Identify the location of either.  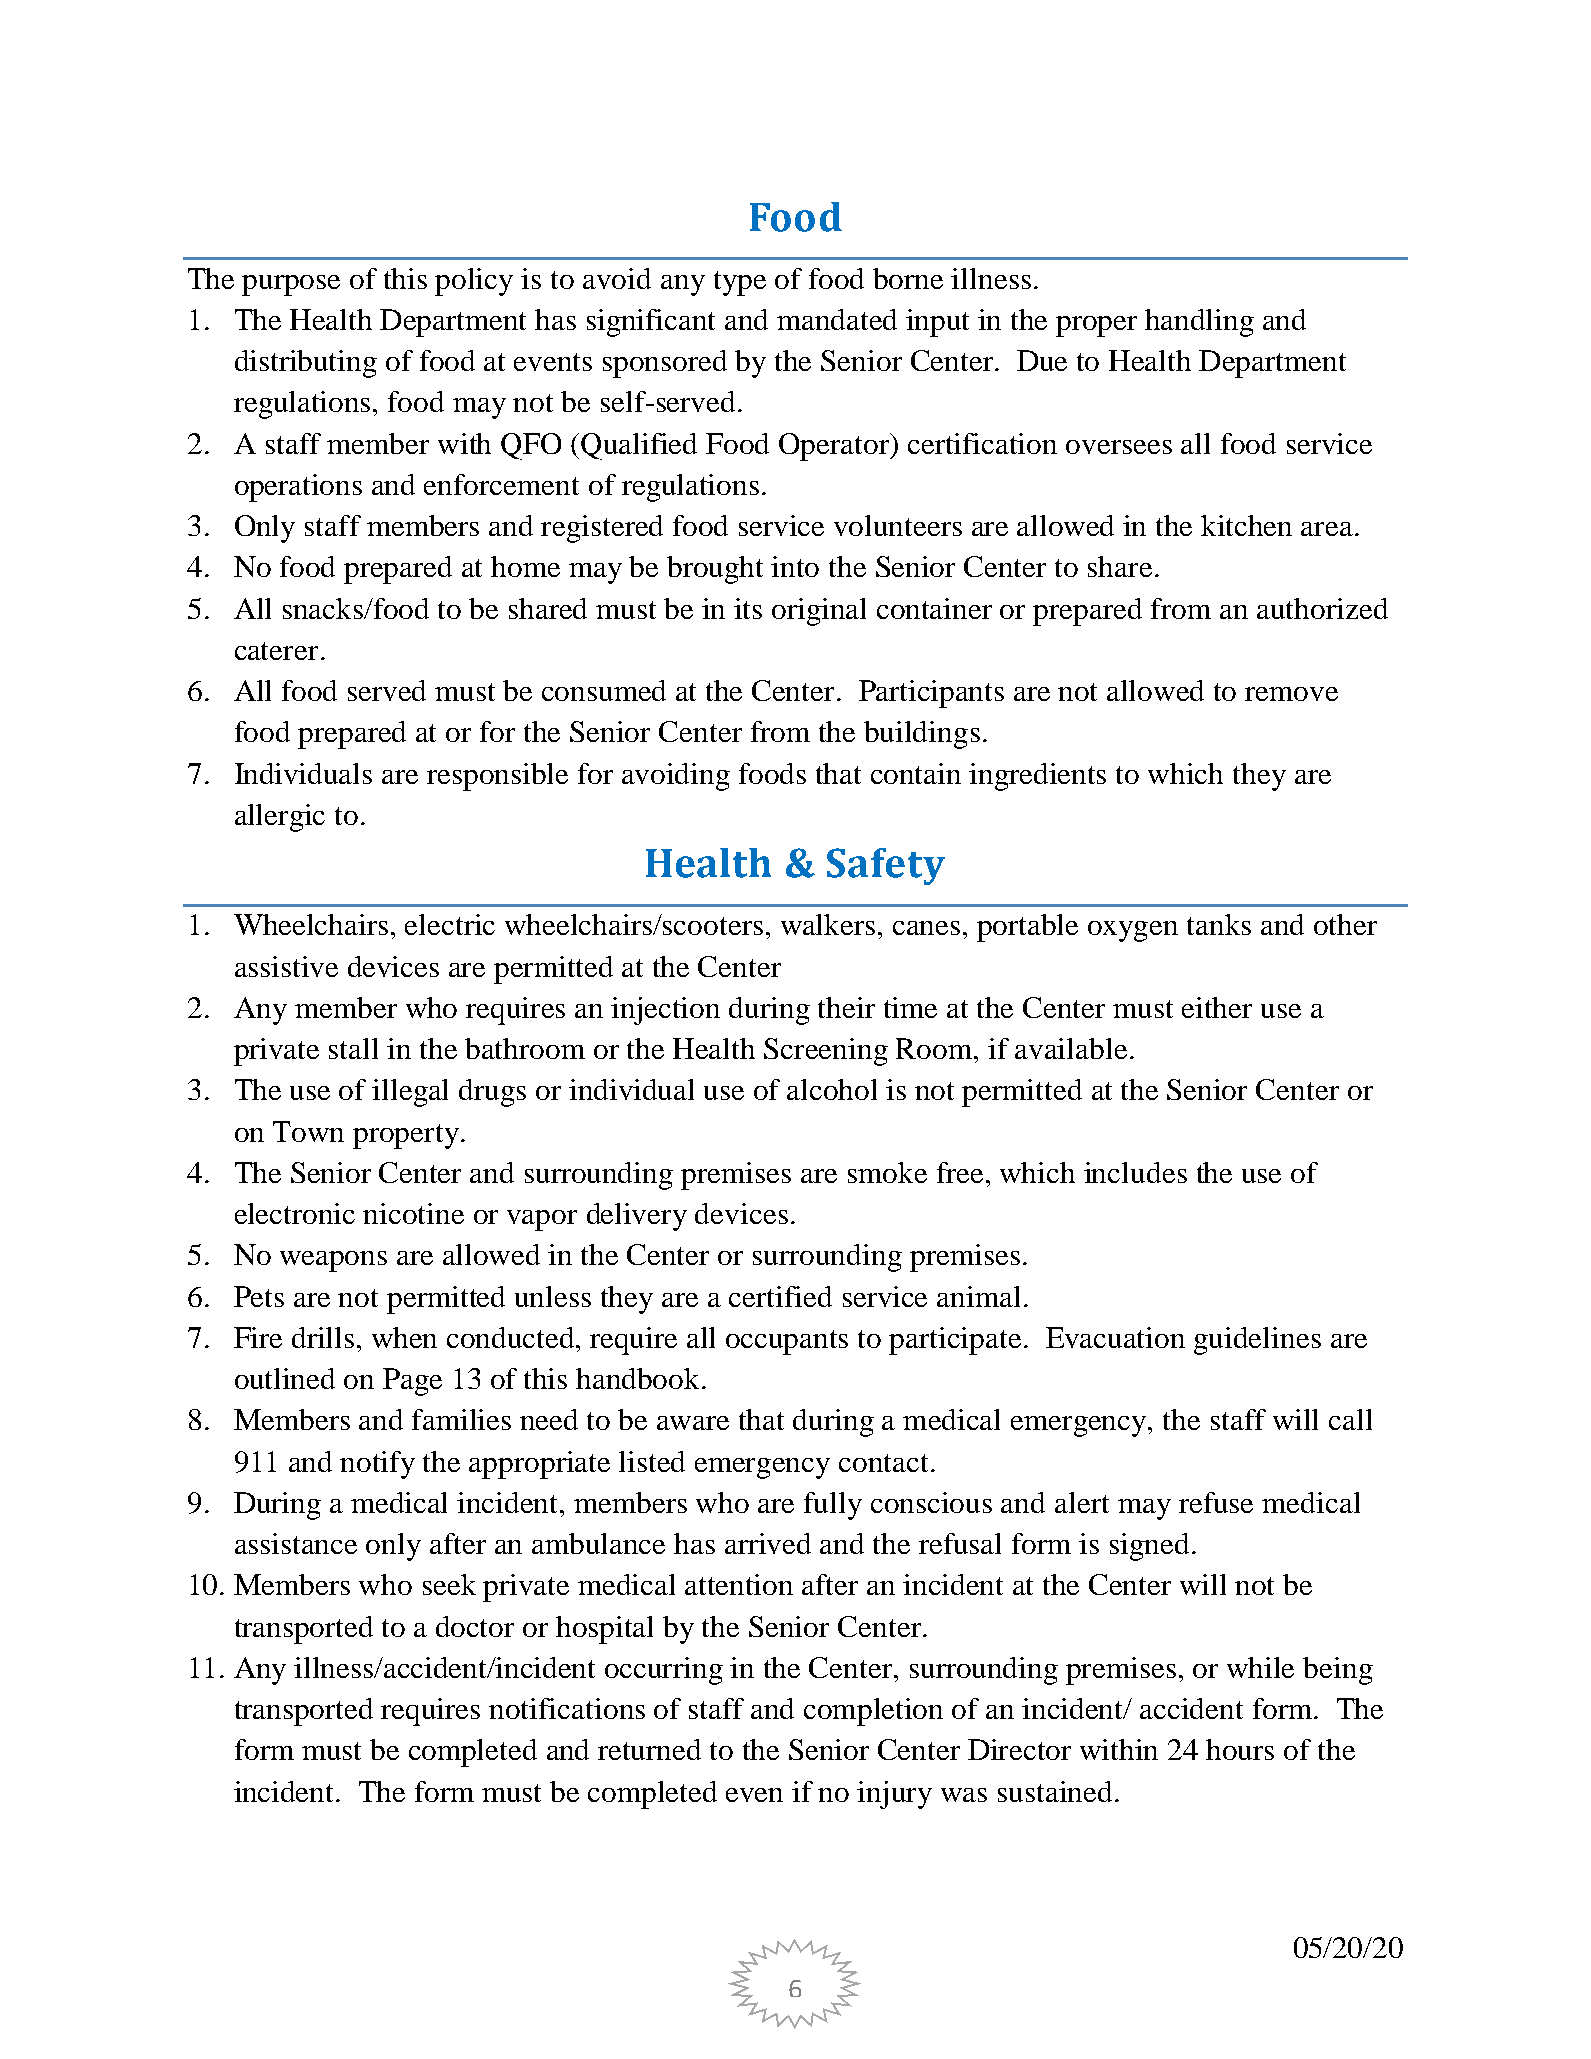
(1217, 1007).
